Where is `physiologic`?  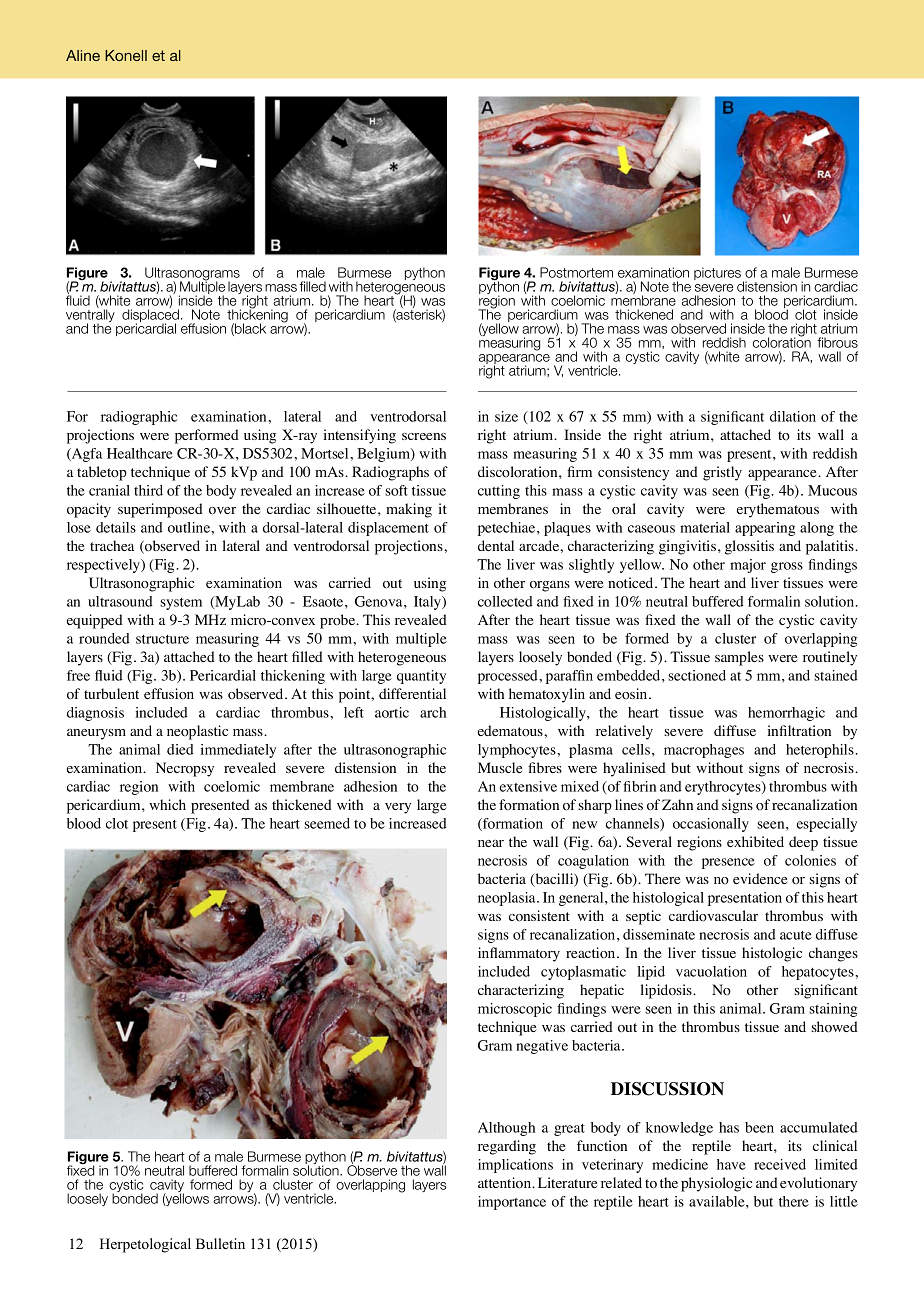
physiologic is located at coordinates (716, 1184).
